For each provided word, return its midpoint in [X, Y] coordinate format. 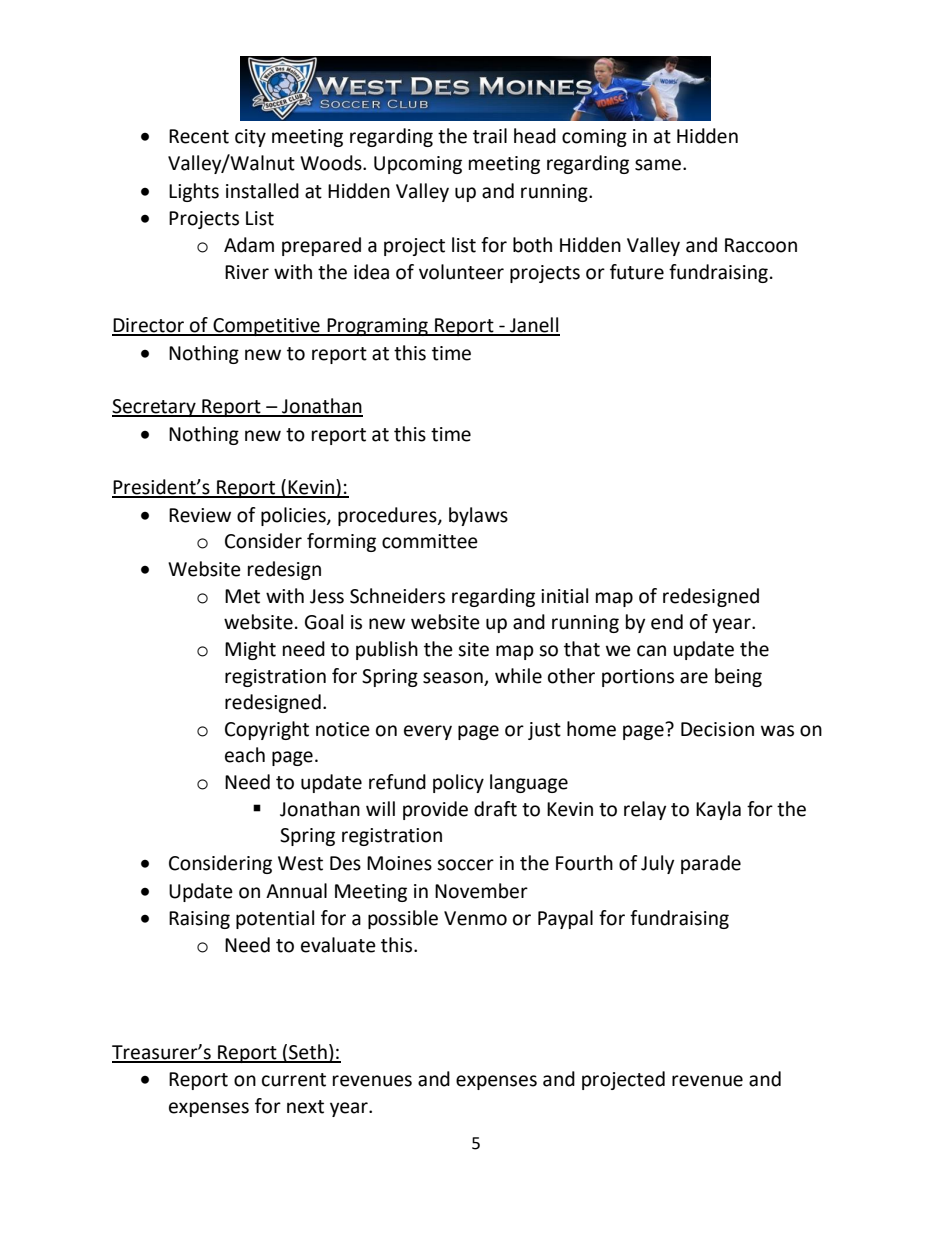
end [667, 622]
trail [490, 136]
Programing [377, 327]
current [294, 1080]
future [637, 272]
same [658, 165]
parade [711, 864]
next [305, 1107]
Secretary [155, 408]
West [300, 863]
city [250, 138]
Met [242, 596]
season [453, 678]
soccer [465, 865]
